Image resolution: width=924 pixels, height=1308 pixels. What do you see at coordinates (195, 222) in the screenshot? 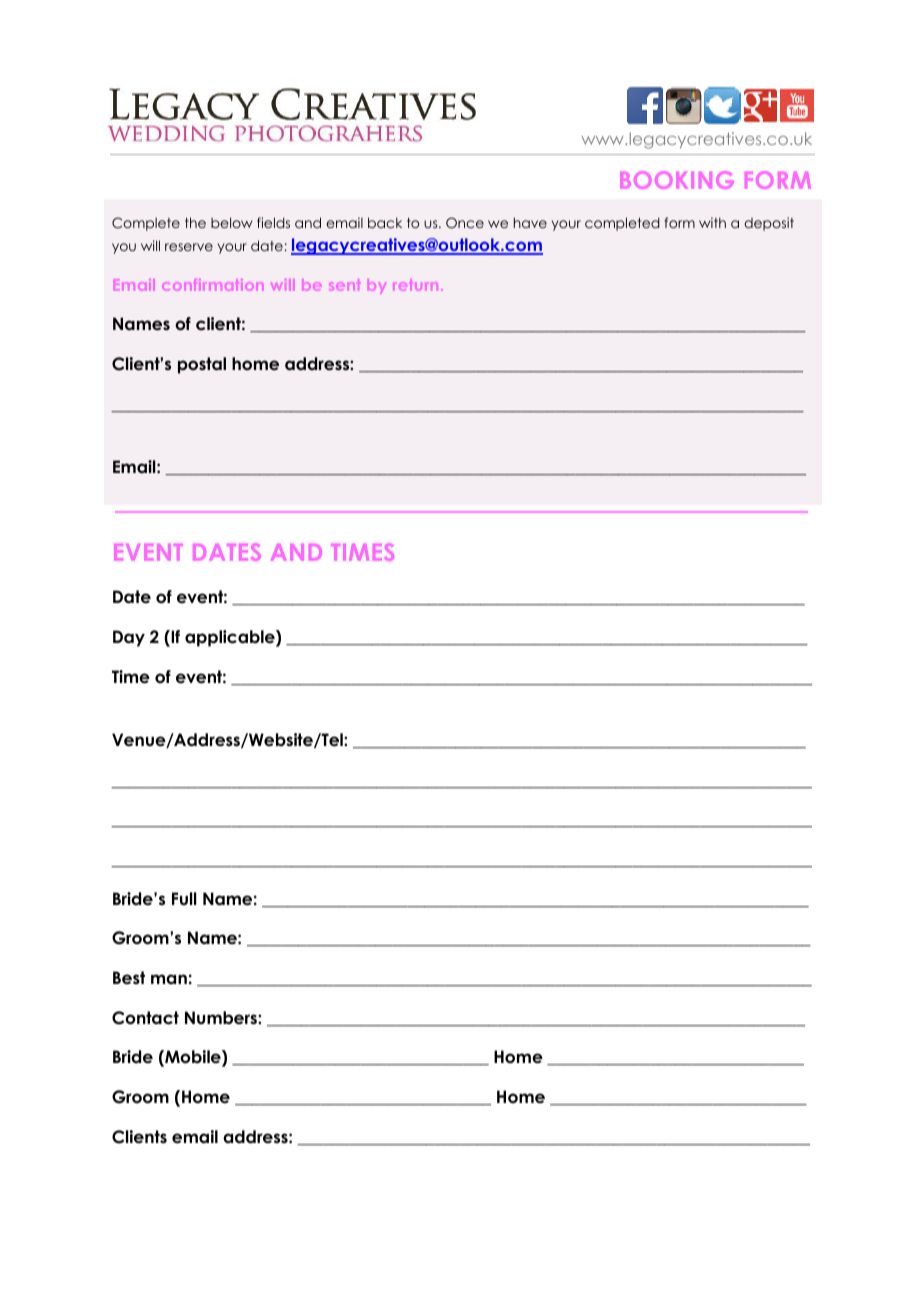
I see `the` at bounding box center [195, 222].
